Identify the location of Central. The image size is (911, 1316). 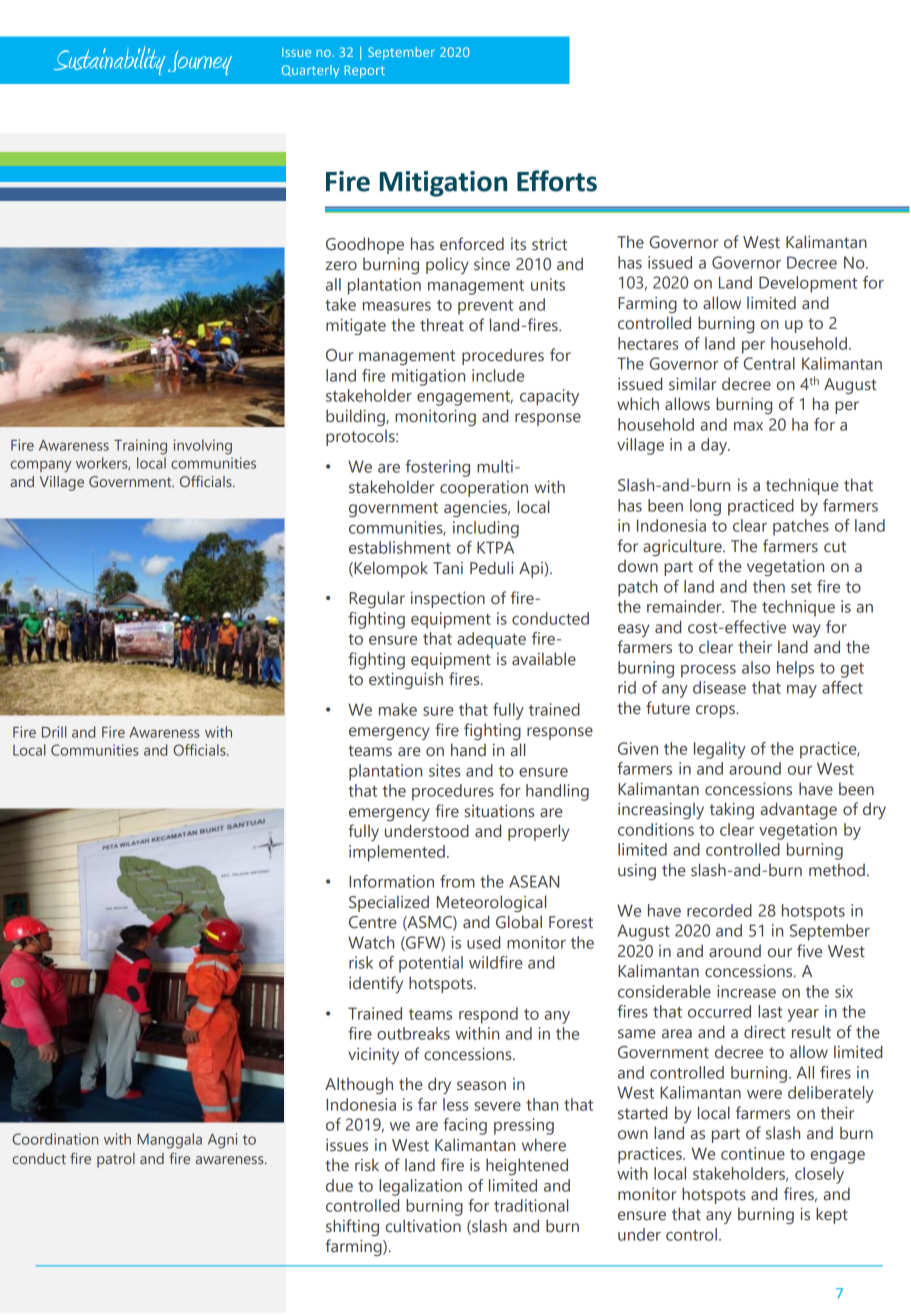
(769, 363).
